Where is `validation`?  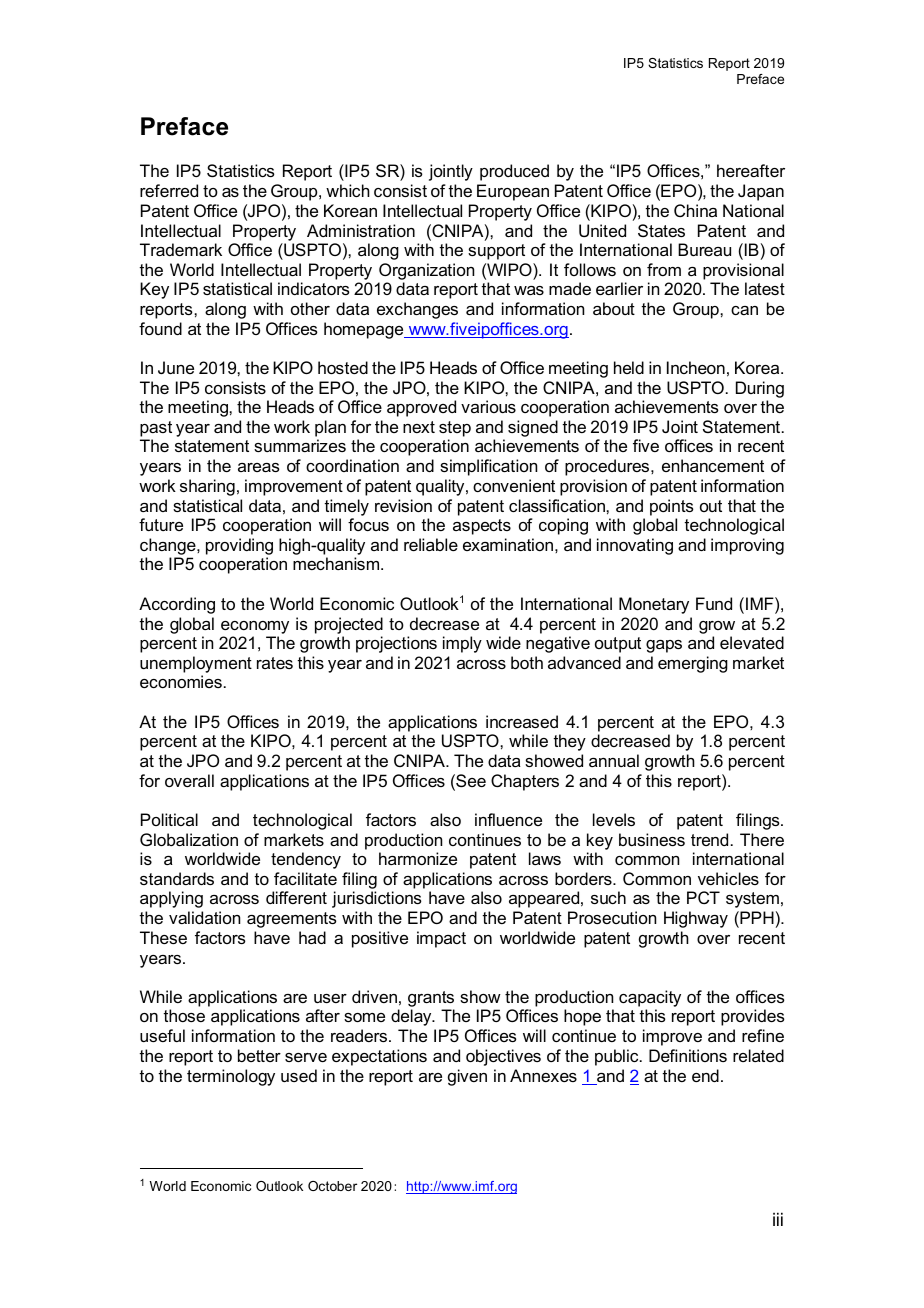
validation is located at coordinates (204, 917).
